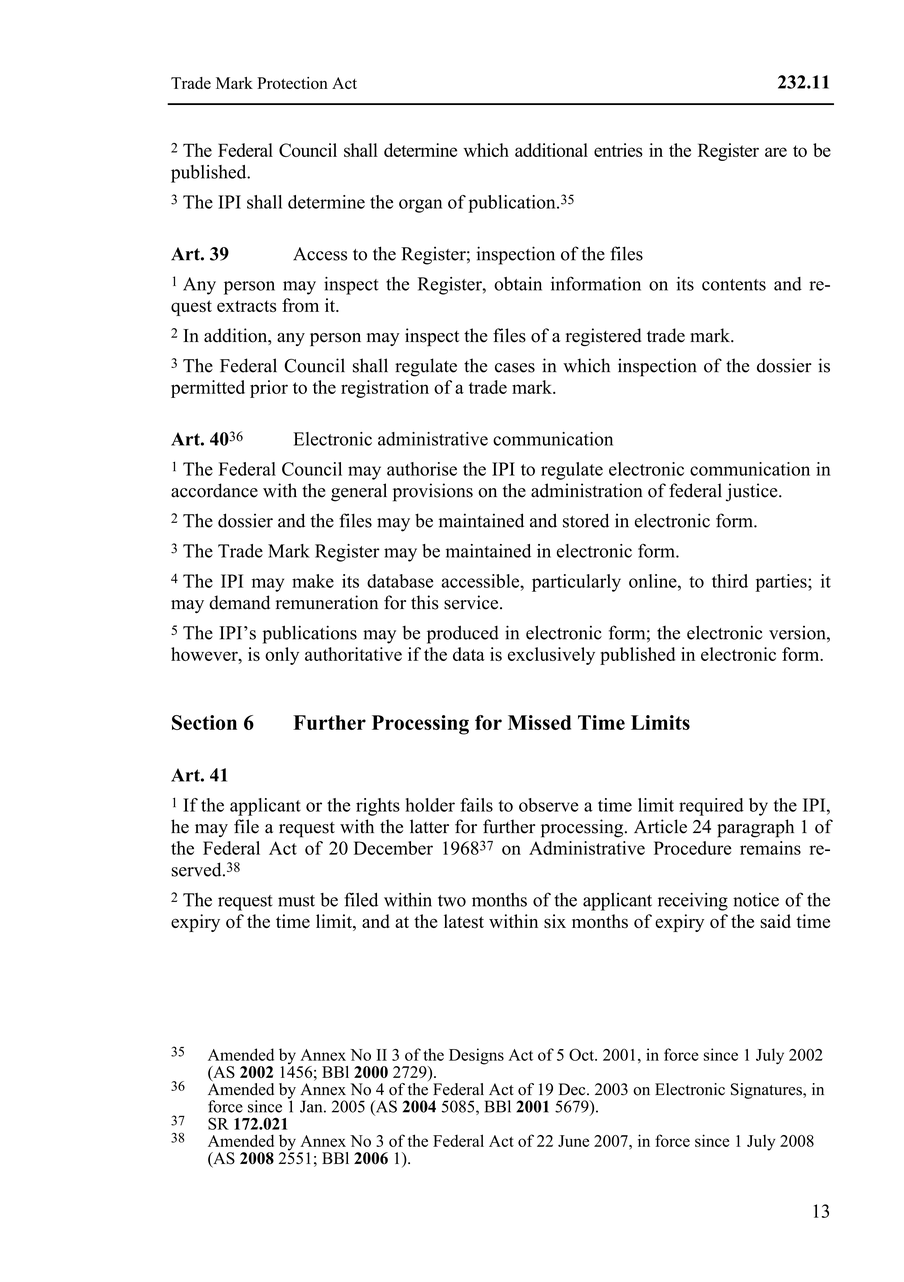 This screenshot has width=904, height=1282. Describe the element at coordinates (420, 206) in the screenshot. I see `organ` at that location.
